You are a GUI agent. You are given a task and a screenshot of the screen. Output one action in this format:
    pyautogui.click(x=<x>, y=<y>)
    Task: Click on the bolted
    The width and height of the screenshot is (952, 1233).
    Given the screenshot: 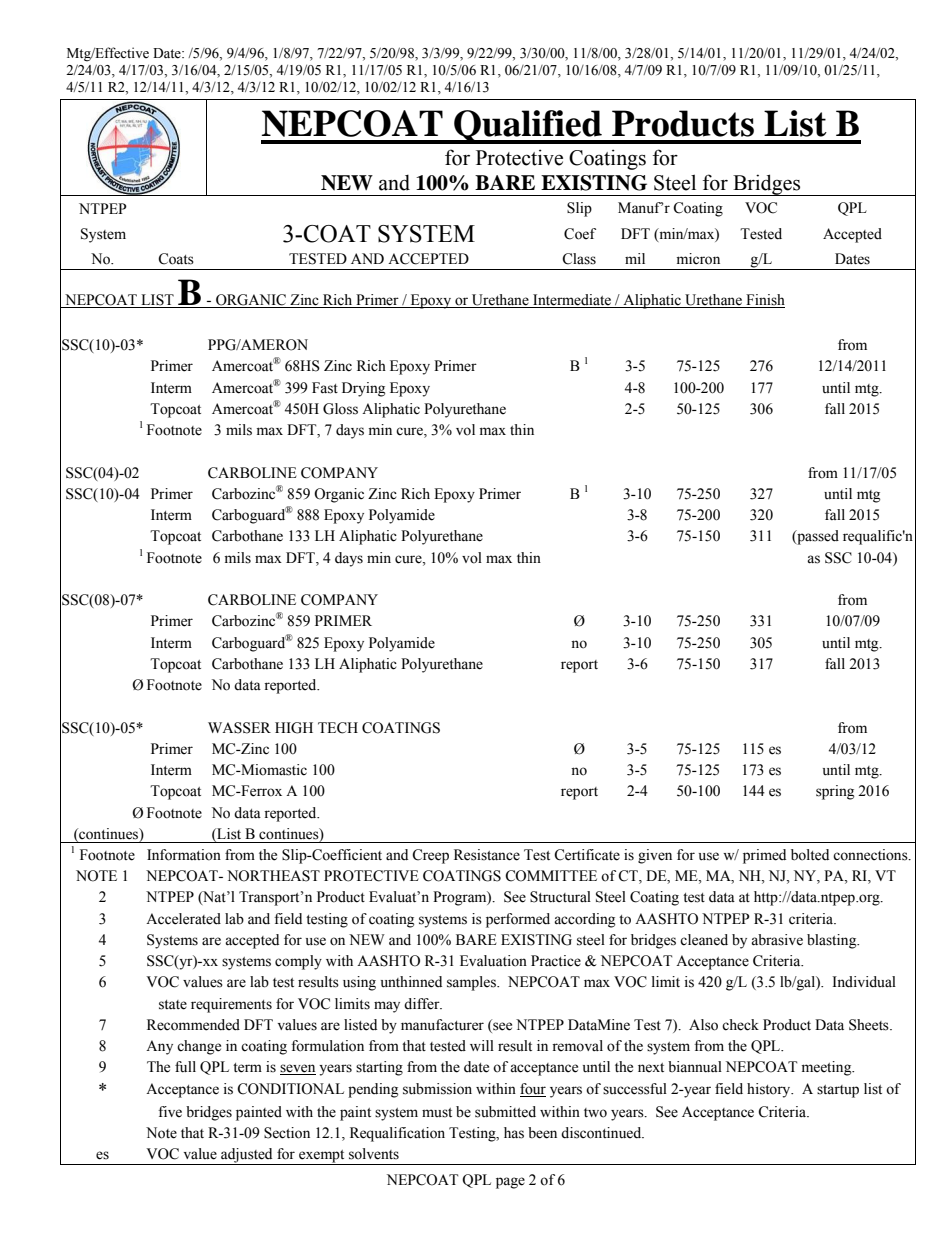 What is the action you would take?
    pyautogui.click(x=810, y=855)
